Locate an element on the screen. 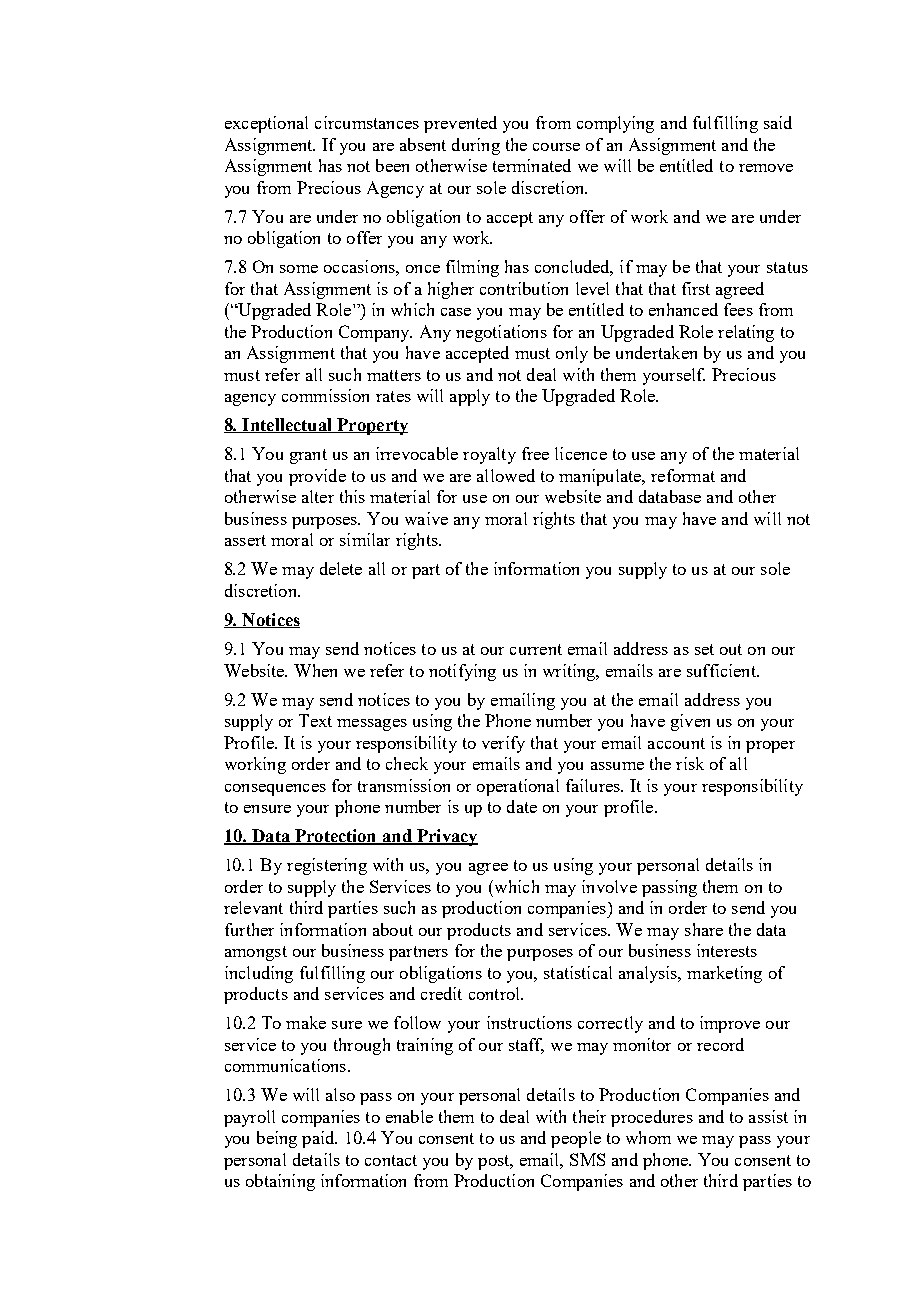 The width and height of the screenshot is (924, 1308). share is located at coordinates (704, 929).
